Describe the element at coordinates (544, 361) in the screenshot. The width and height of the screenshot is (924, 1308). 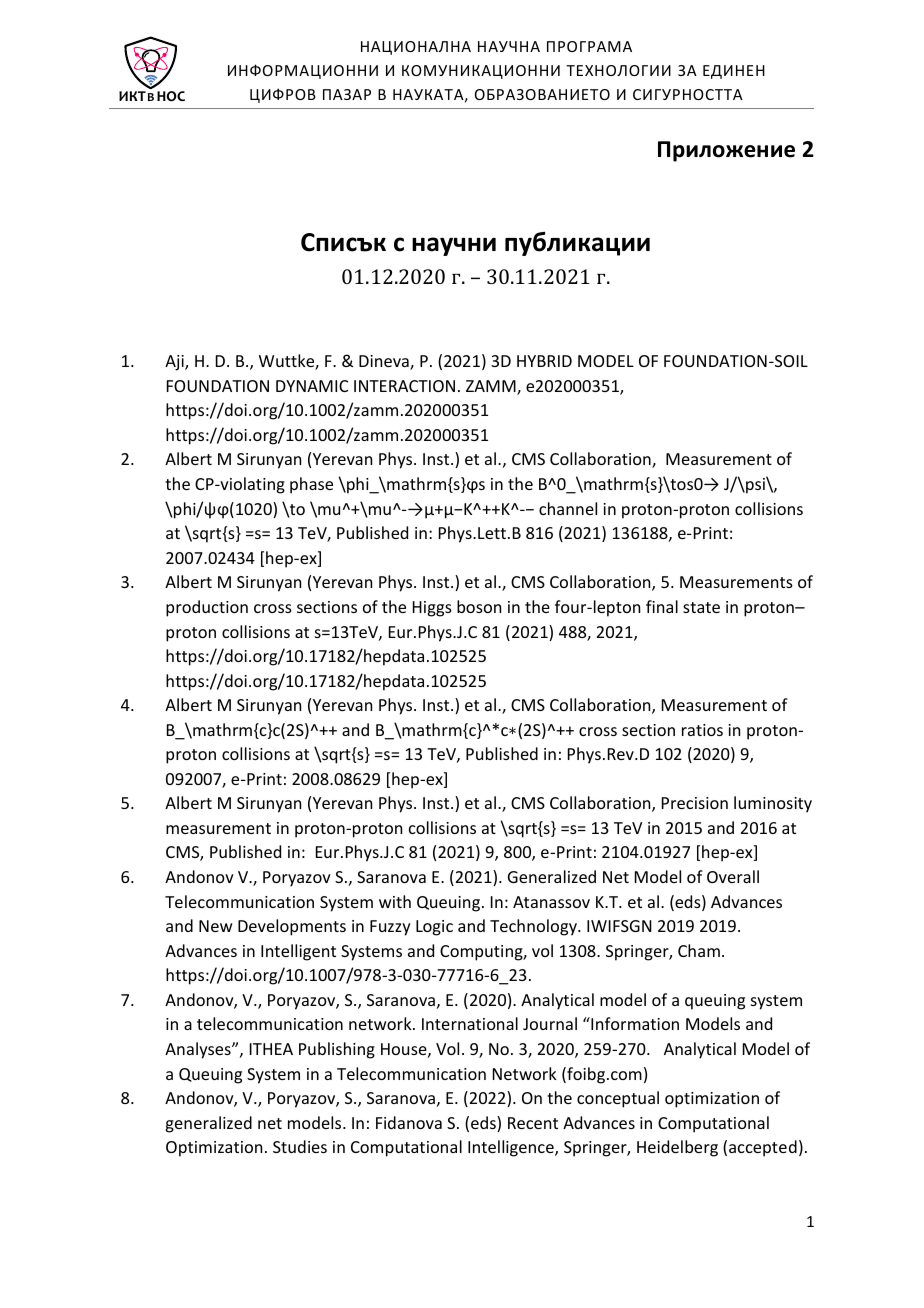
I see `HYBRID` at that location.
